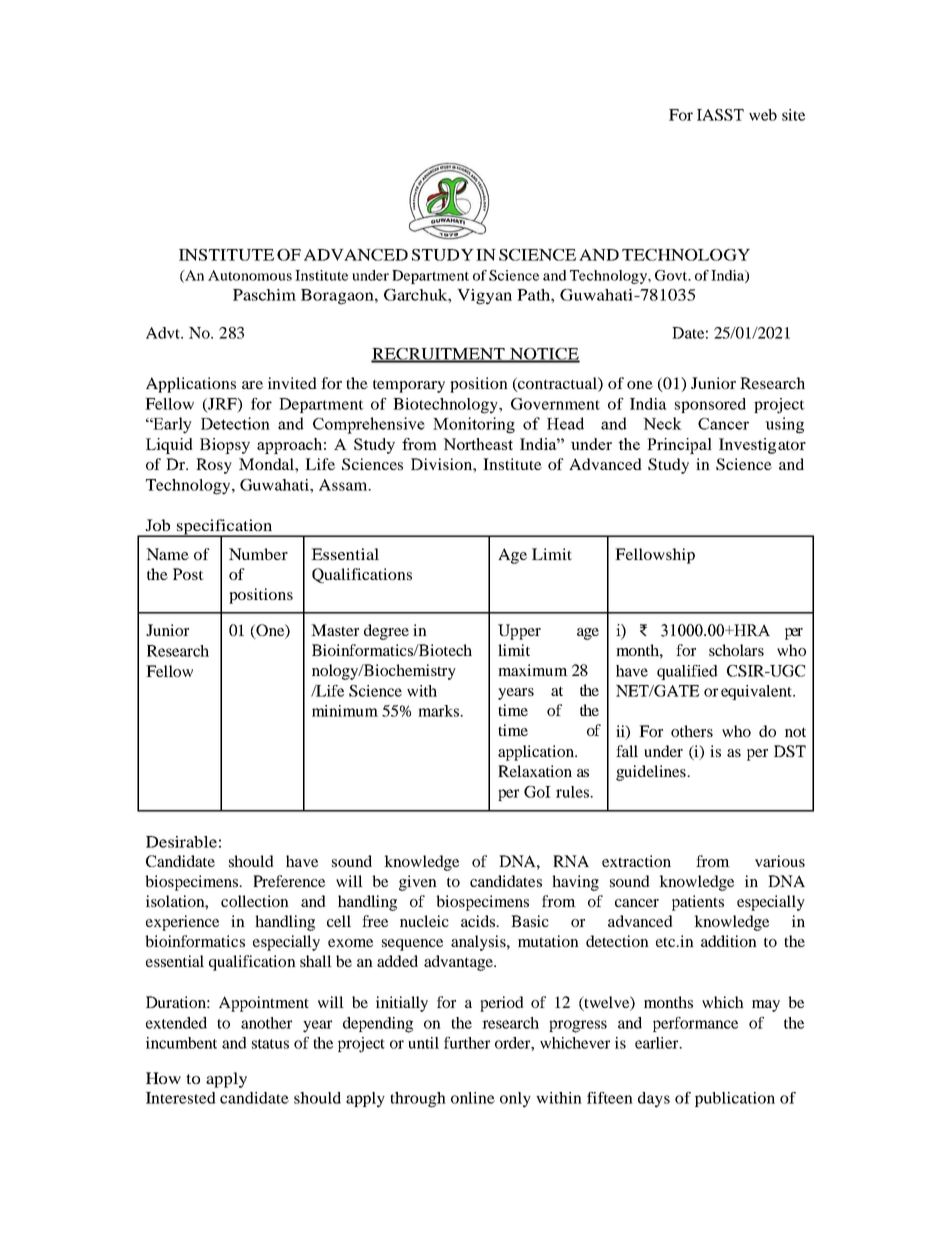 The width and height of the image is (952, 1233). What do you see at coordinates (270, 1044) in the image?
I see `status` at bounding box center [270, 1044].
